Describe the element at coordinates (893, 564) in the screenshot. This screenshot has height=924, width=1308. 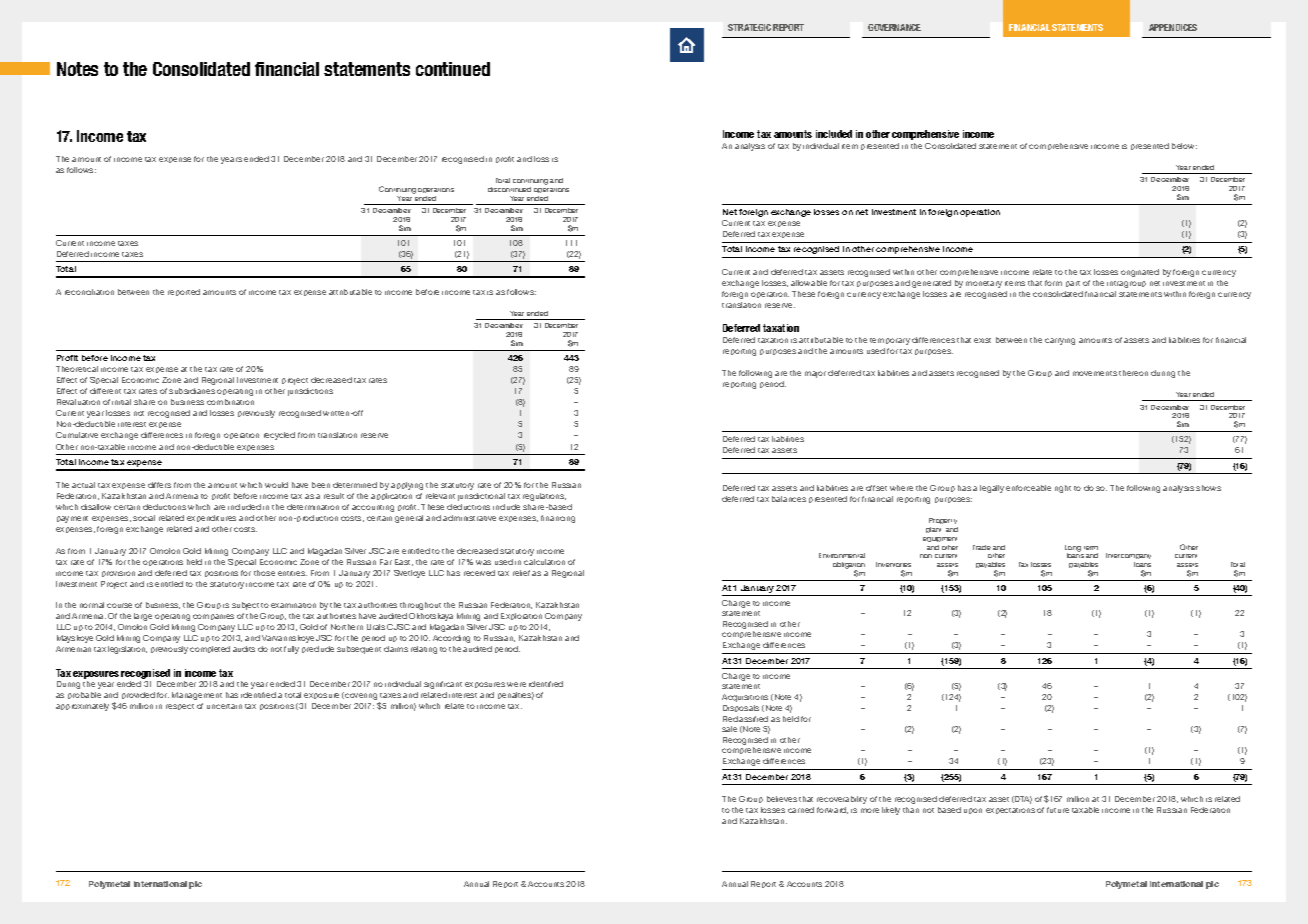
I see `Inventories` at that location.
